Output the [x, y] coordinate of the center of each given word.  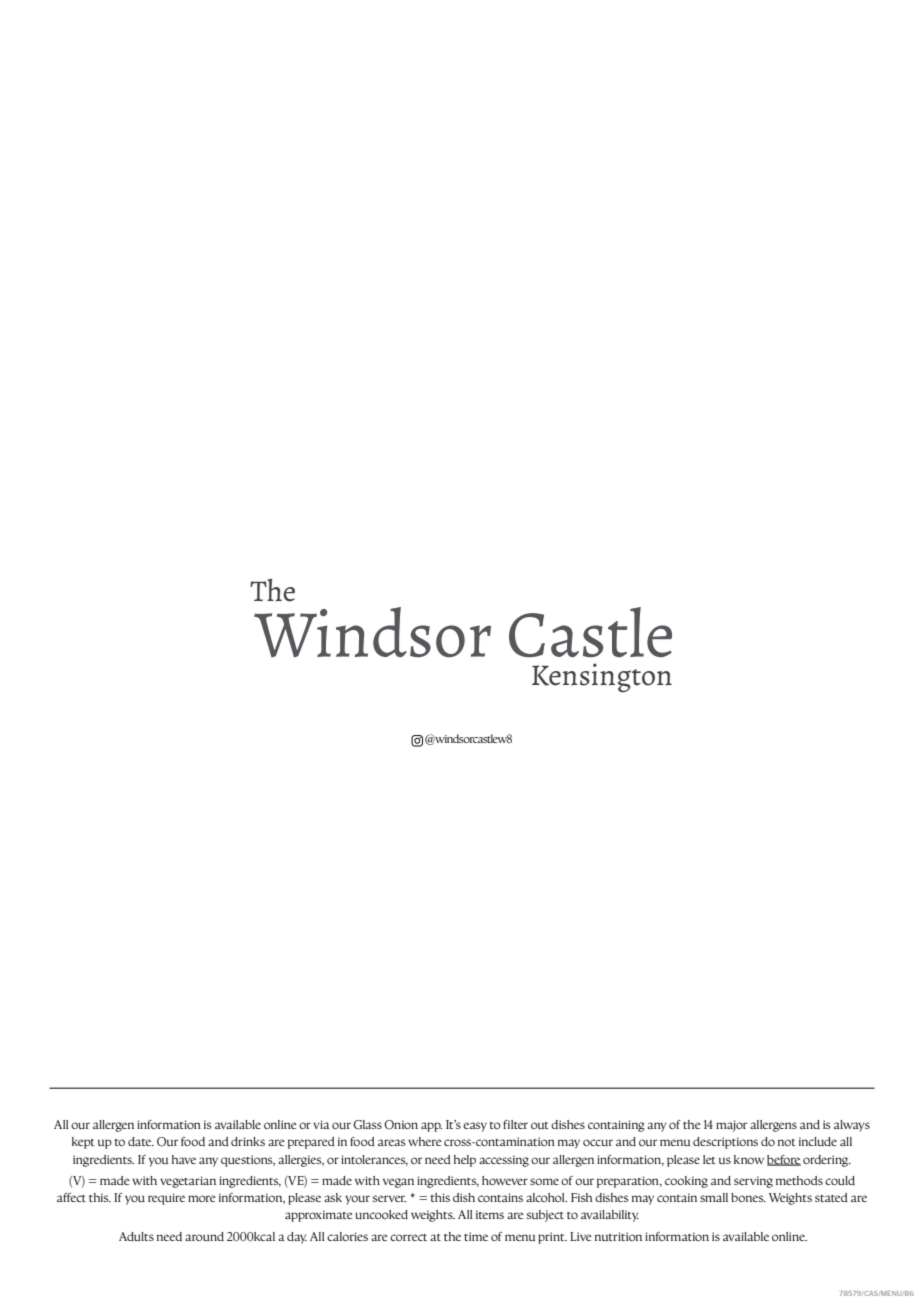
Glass [367, 1124]
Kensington [602, 678]
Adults [136, 1236]
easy [475, 1127]
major [731, 1126]
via [321, 1124]
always [852, 1126]
